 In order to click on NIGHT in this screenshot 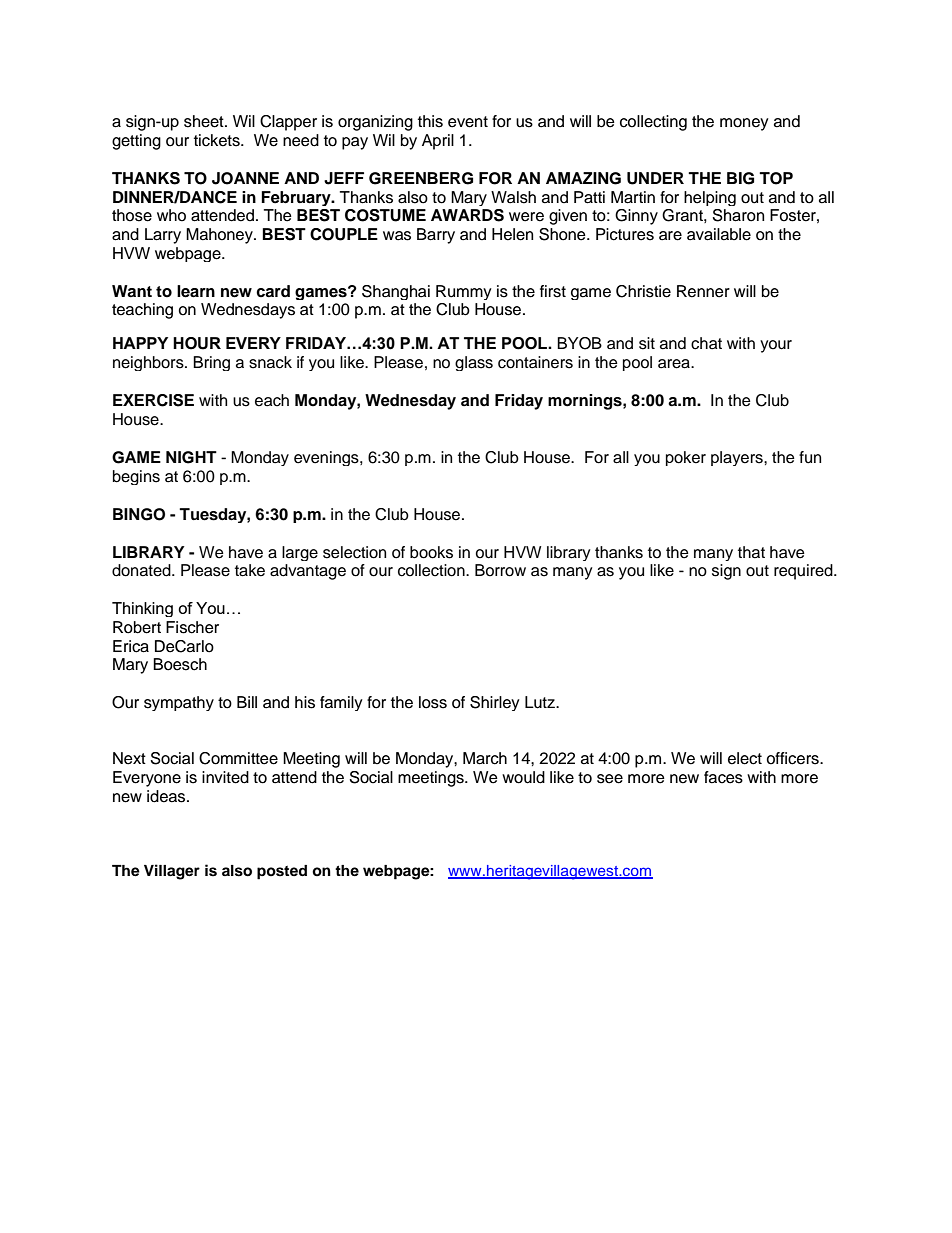, I will do `click(191, 457)`.
